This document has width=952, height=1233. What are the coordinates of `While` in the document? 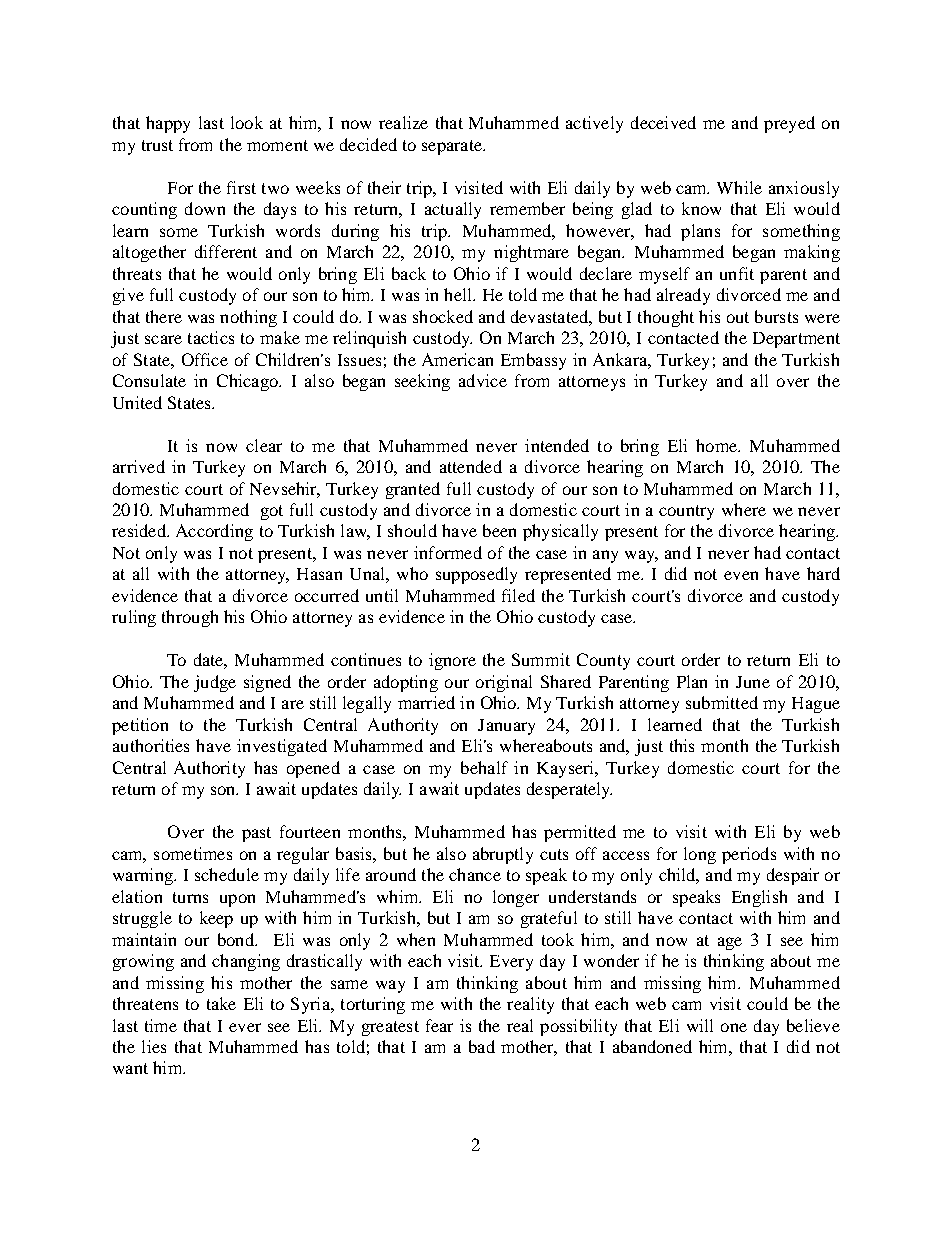 It's located at (739, 187).
